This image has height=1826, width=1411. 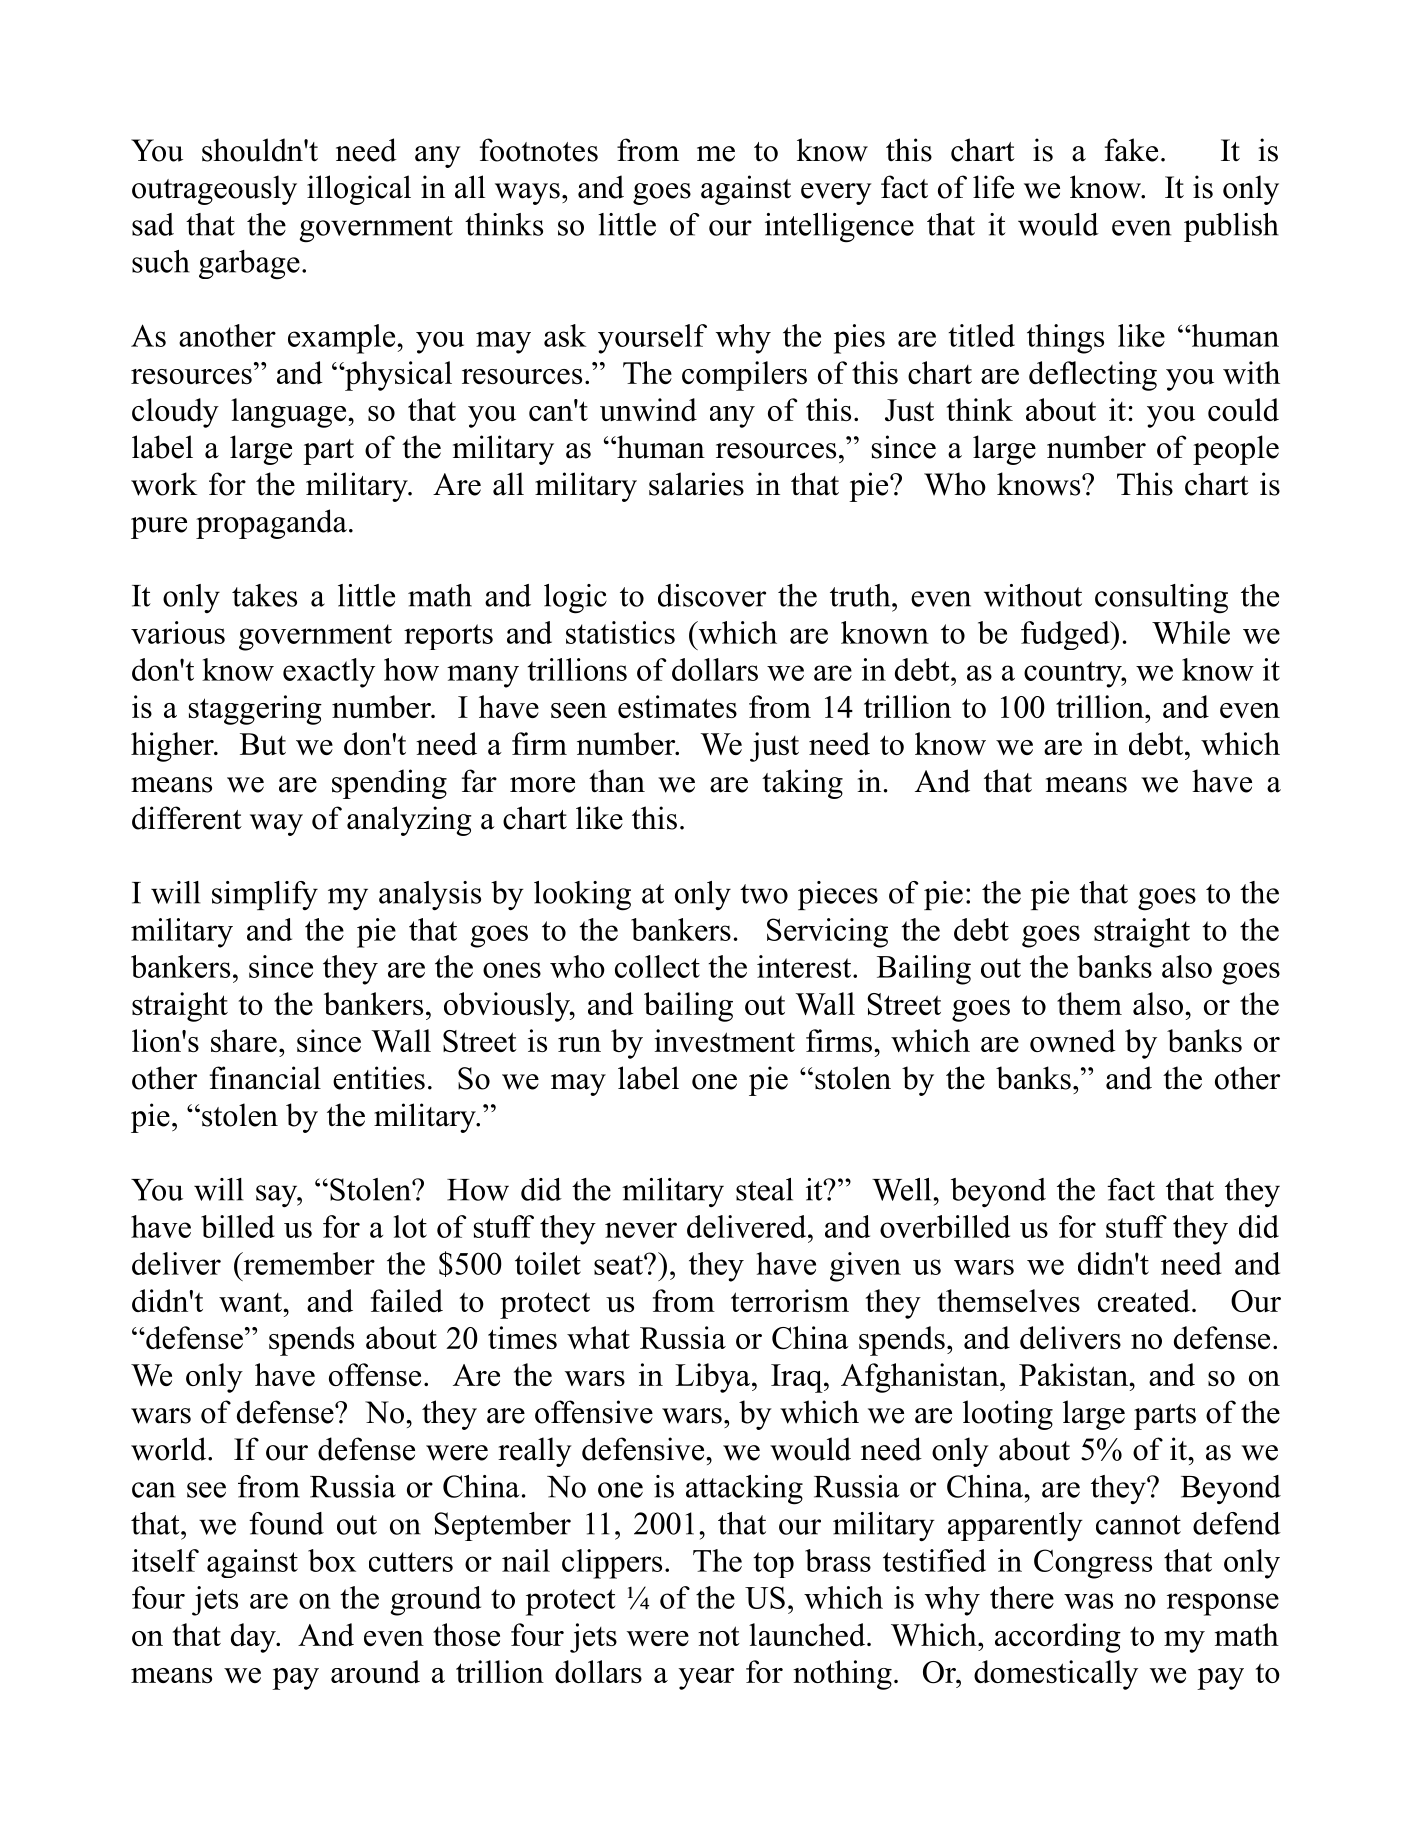 I want to click on two, so click(x=764, y=894).
